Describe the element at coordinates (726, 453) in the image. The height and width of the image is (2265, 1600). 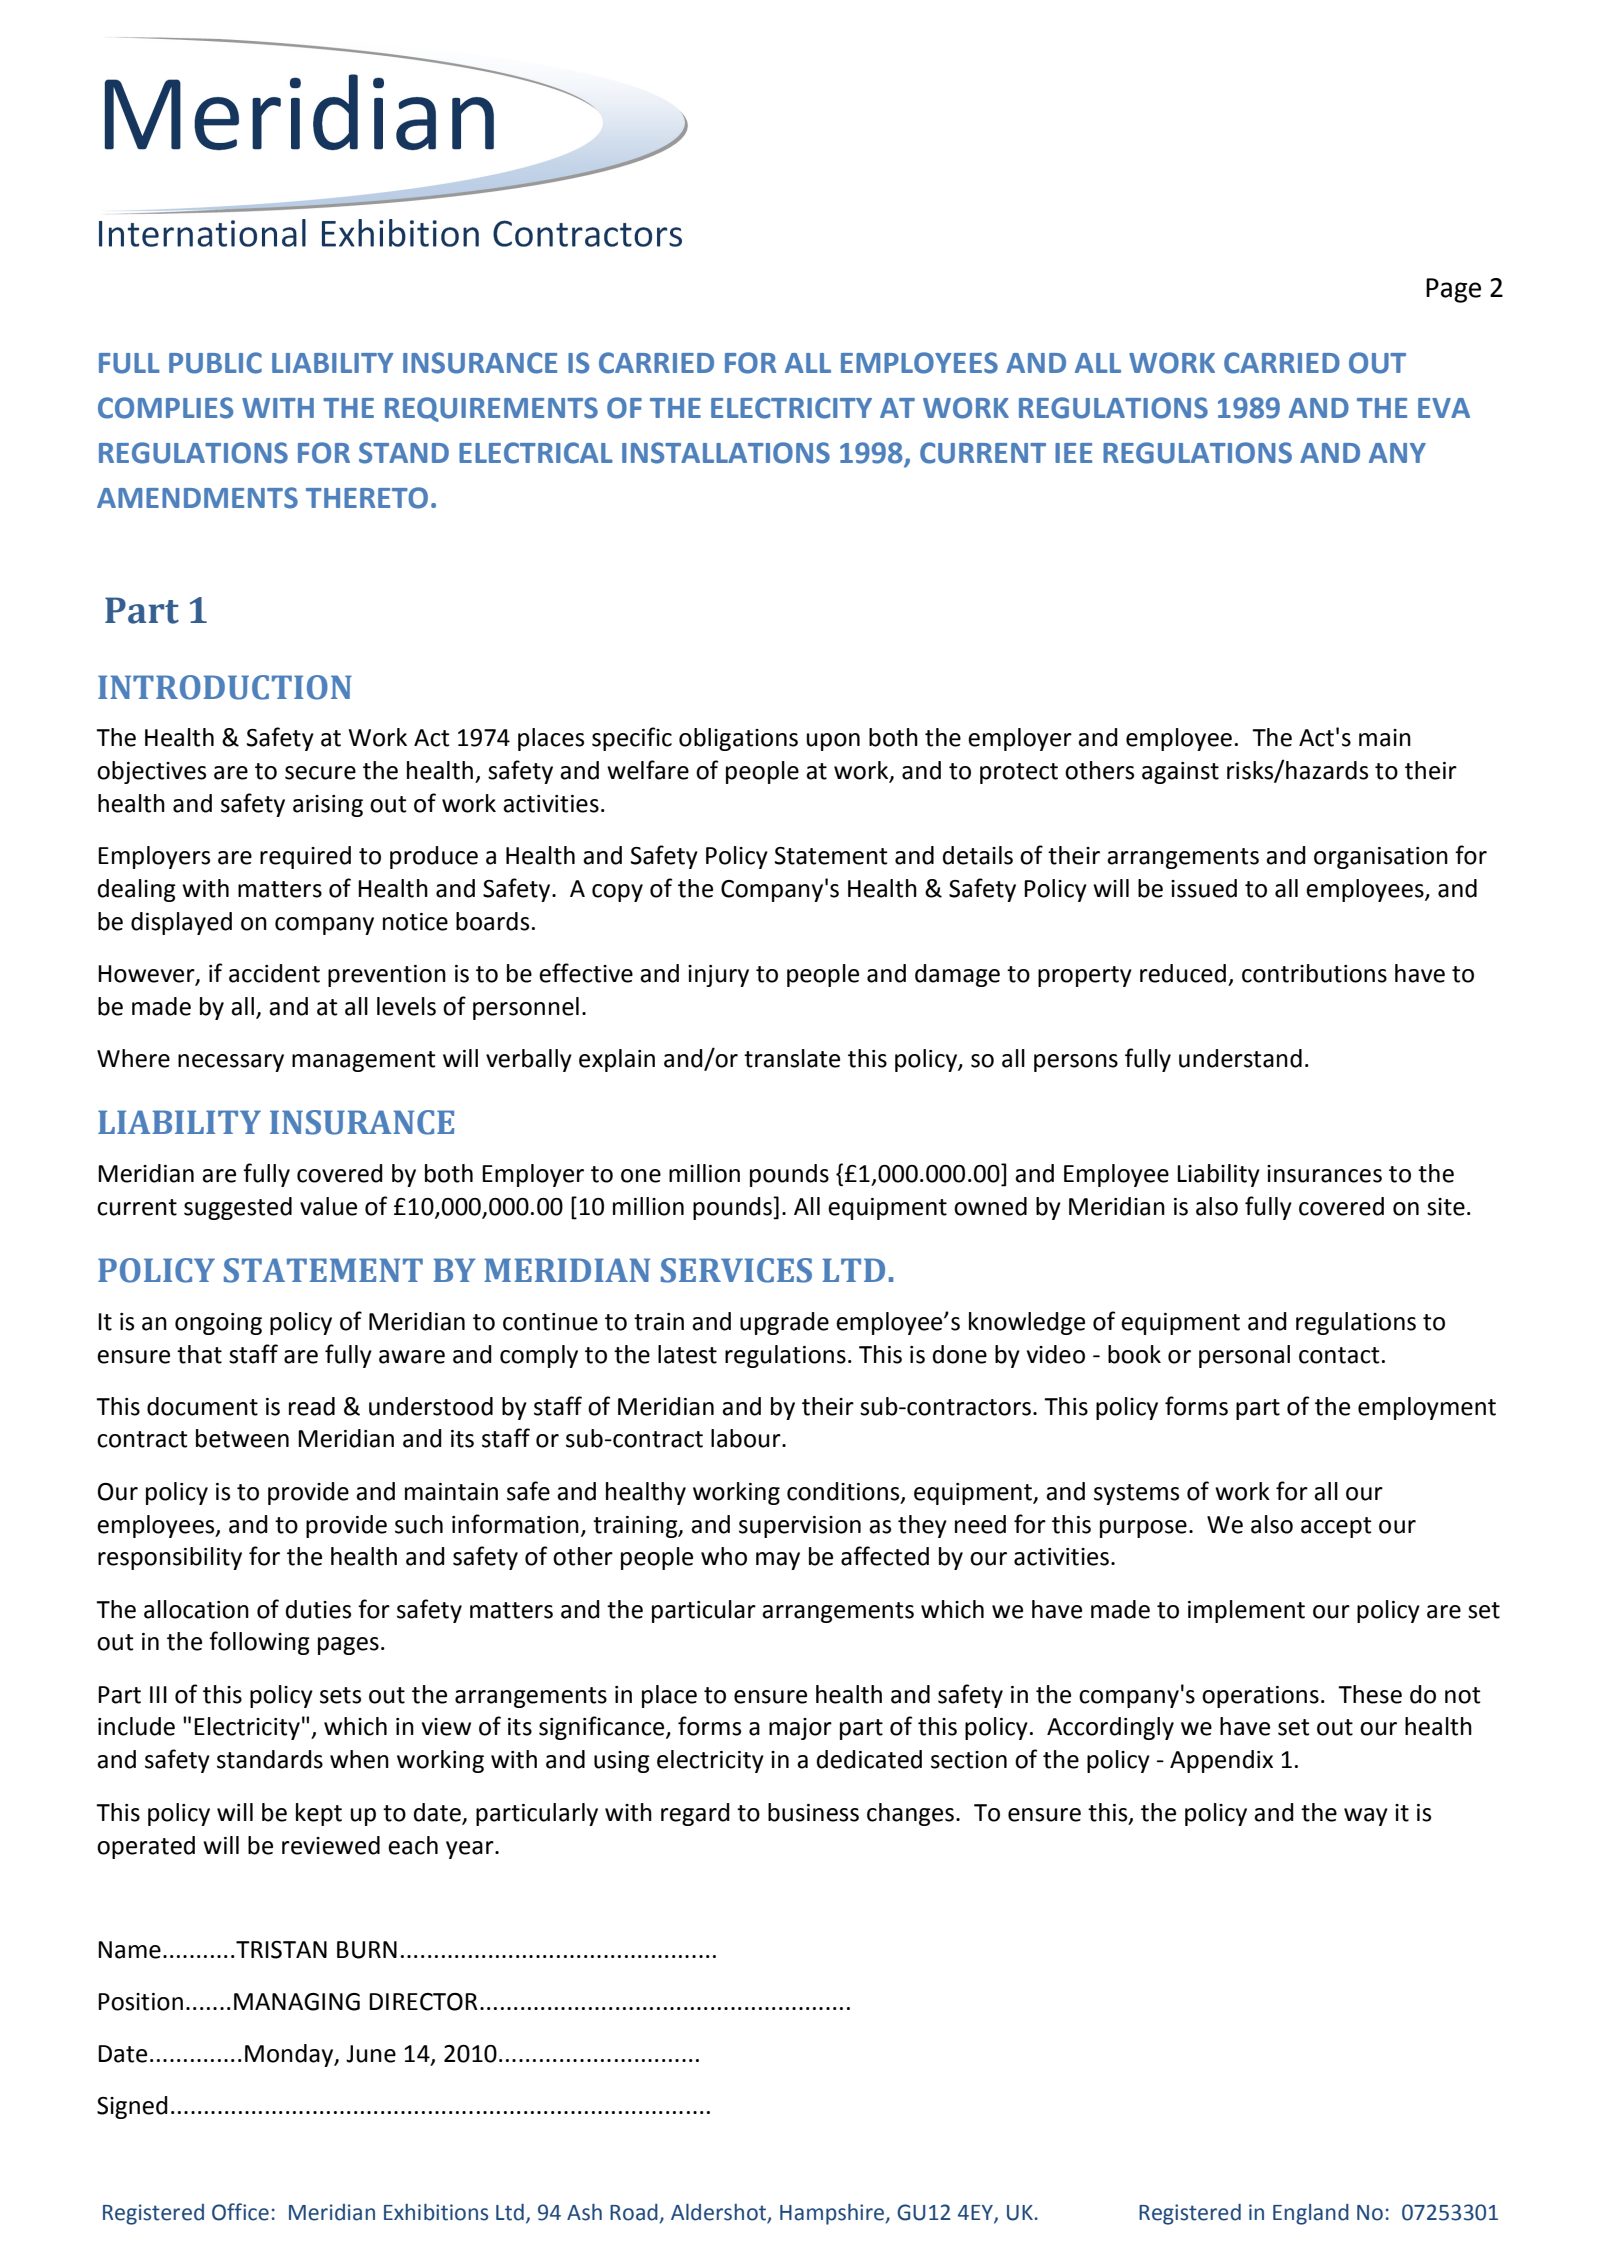
I see `INSTALLATIONS` at that location.
